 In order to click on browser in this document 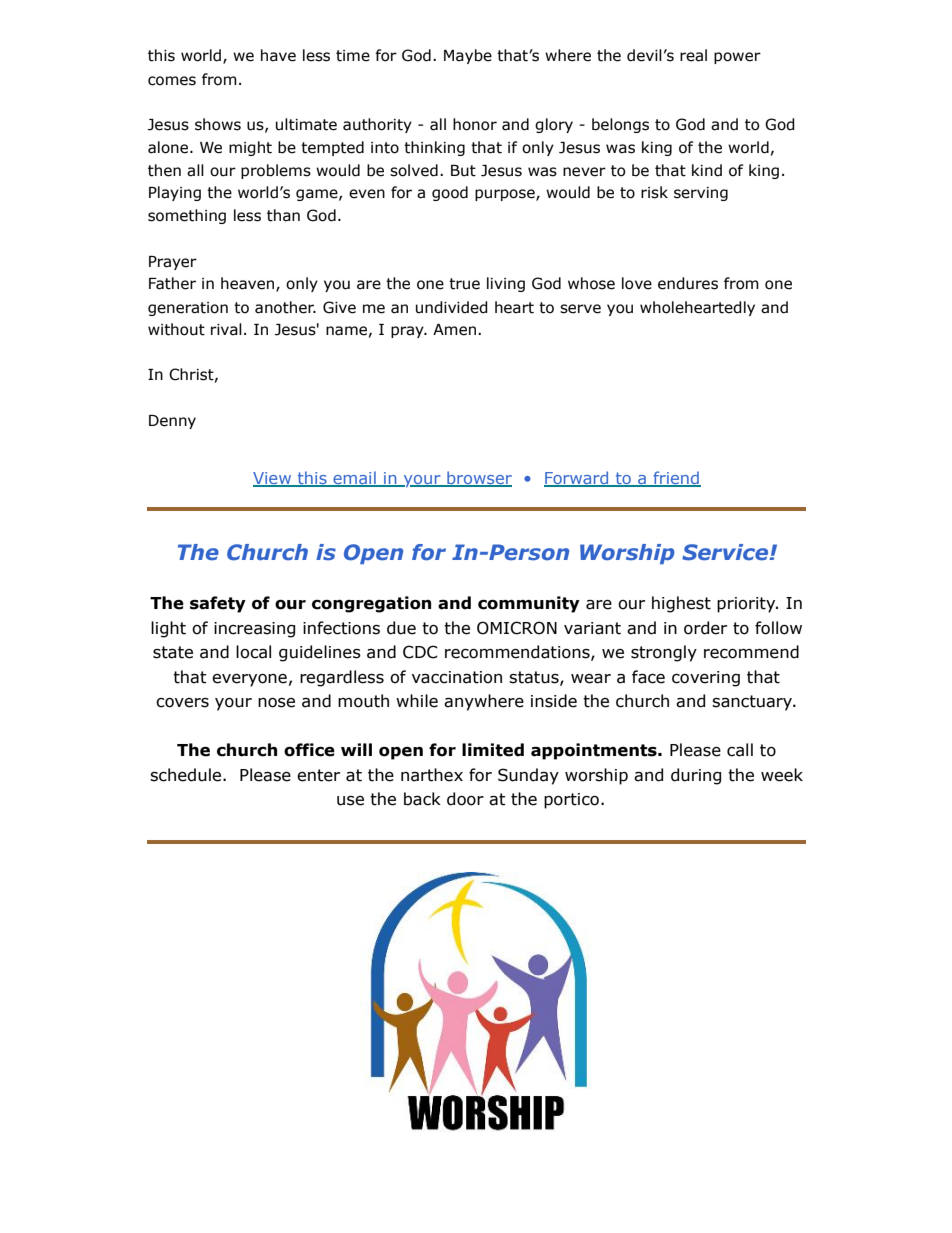, I will do `click(478, 479)`.
